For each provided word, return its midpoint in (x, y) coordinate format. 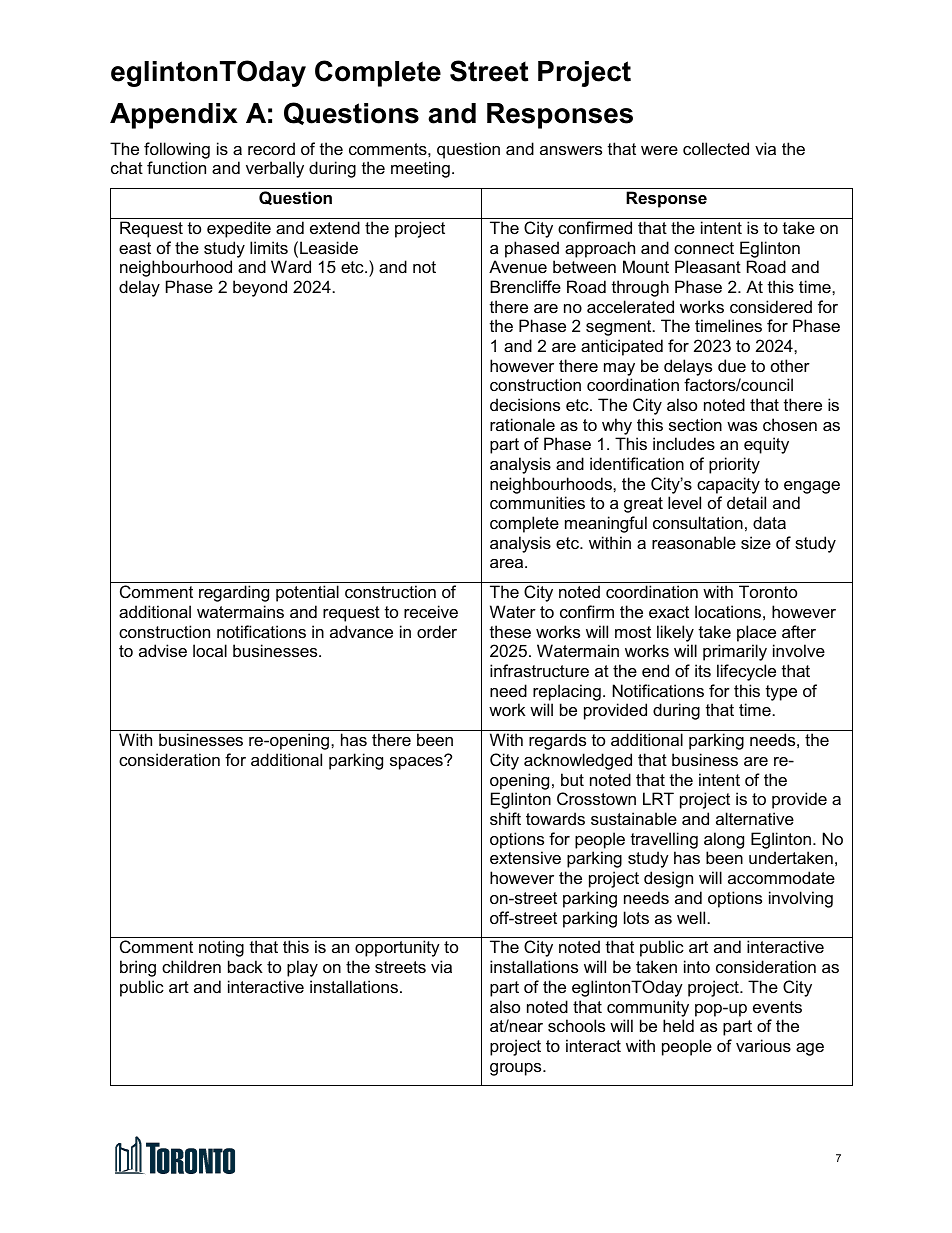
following (177, 150)
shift (505, 818)
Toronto (768, 591)
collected (716, 148)
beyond (260, 288)
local (210, 650)
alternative (755, 818)
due (732, 365)
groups (517, 1069)
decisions (525, 404)
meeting (420, 169)
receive (431, 611)
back (245, 966)
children (191, 966)
